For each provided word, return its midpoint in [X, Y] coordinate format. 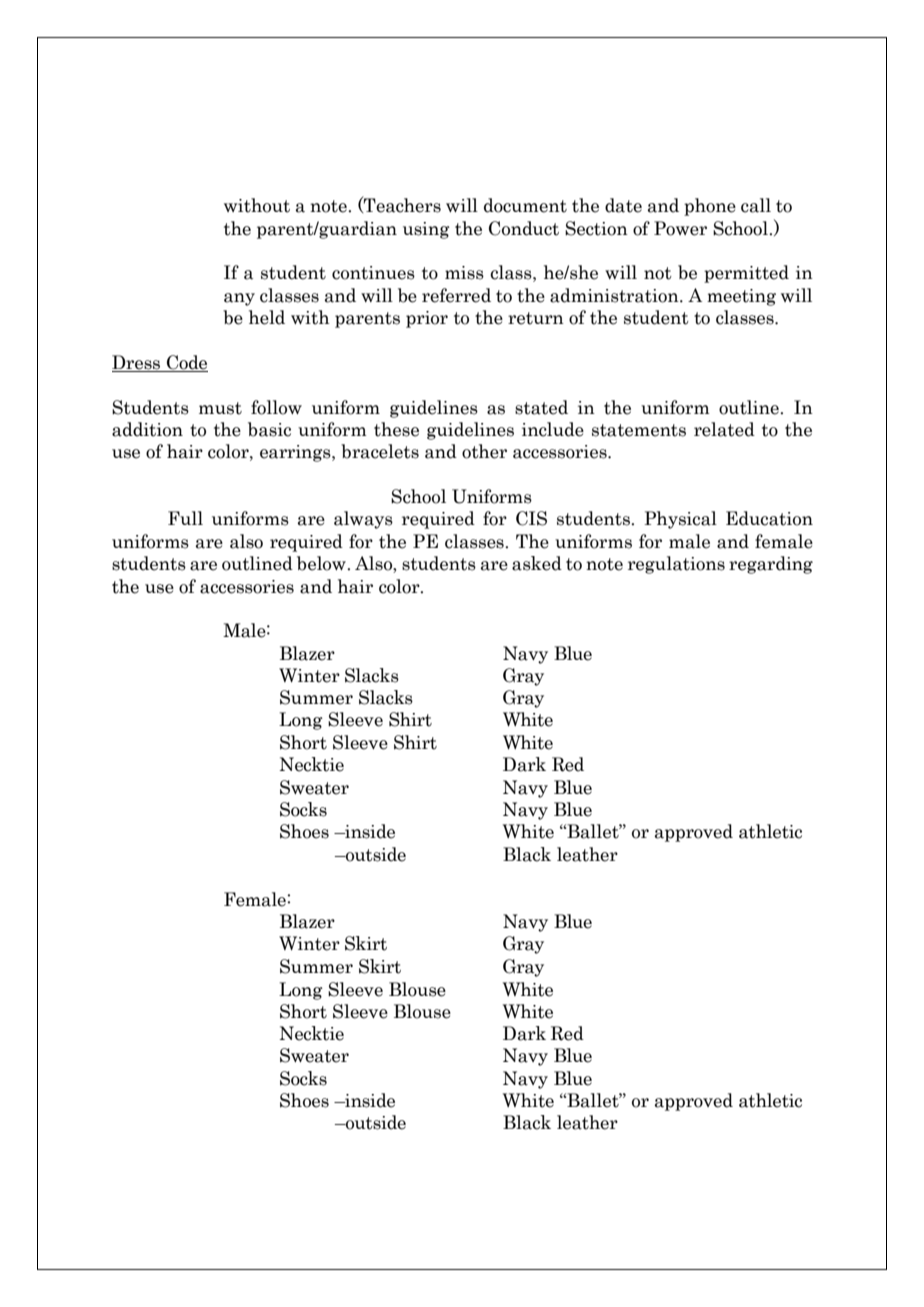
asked [537, 563]
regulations [676, 565]
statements [639, 430]
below [322, 563]
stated [541, 407]
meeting [741, 297]
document [525, 205]
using [426, 230]
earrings [296, 453]
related [724, 429]
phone [710, 207]
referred [456, 295]
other [484, 451]
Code [186, 363]
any [239, 299]
